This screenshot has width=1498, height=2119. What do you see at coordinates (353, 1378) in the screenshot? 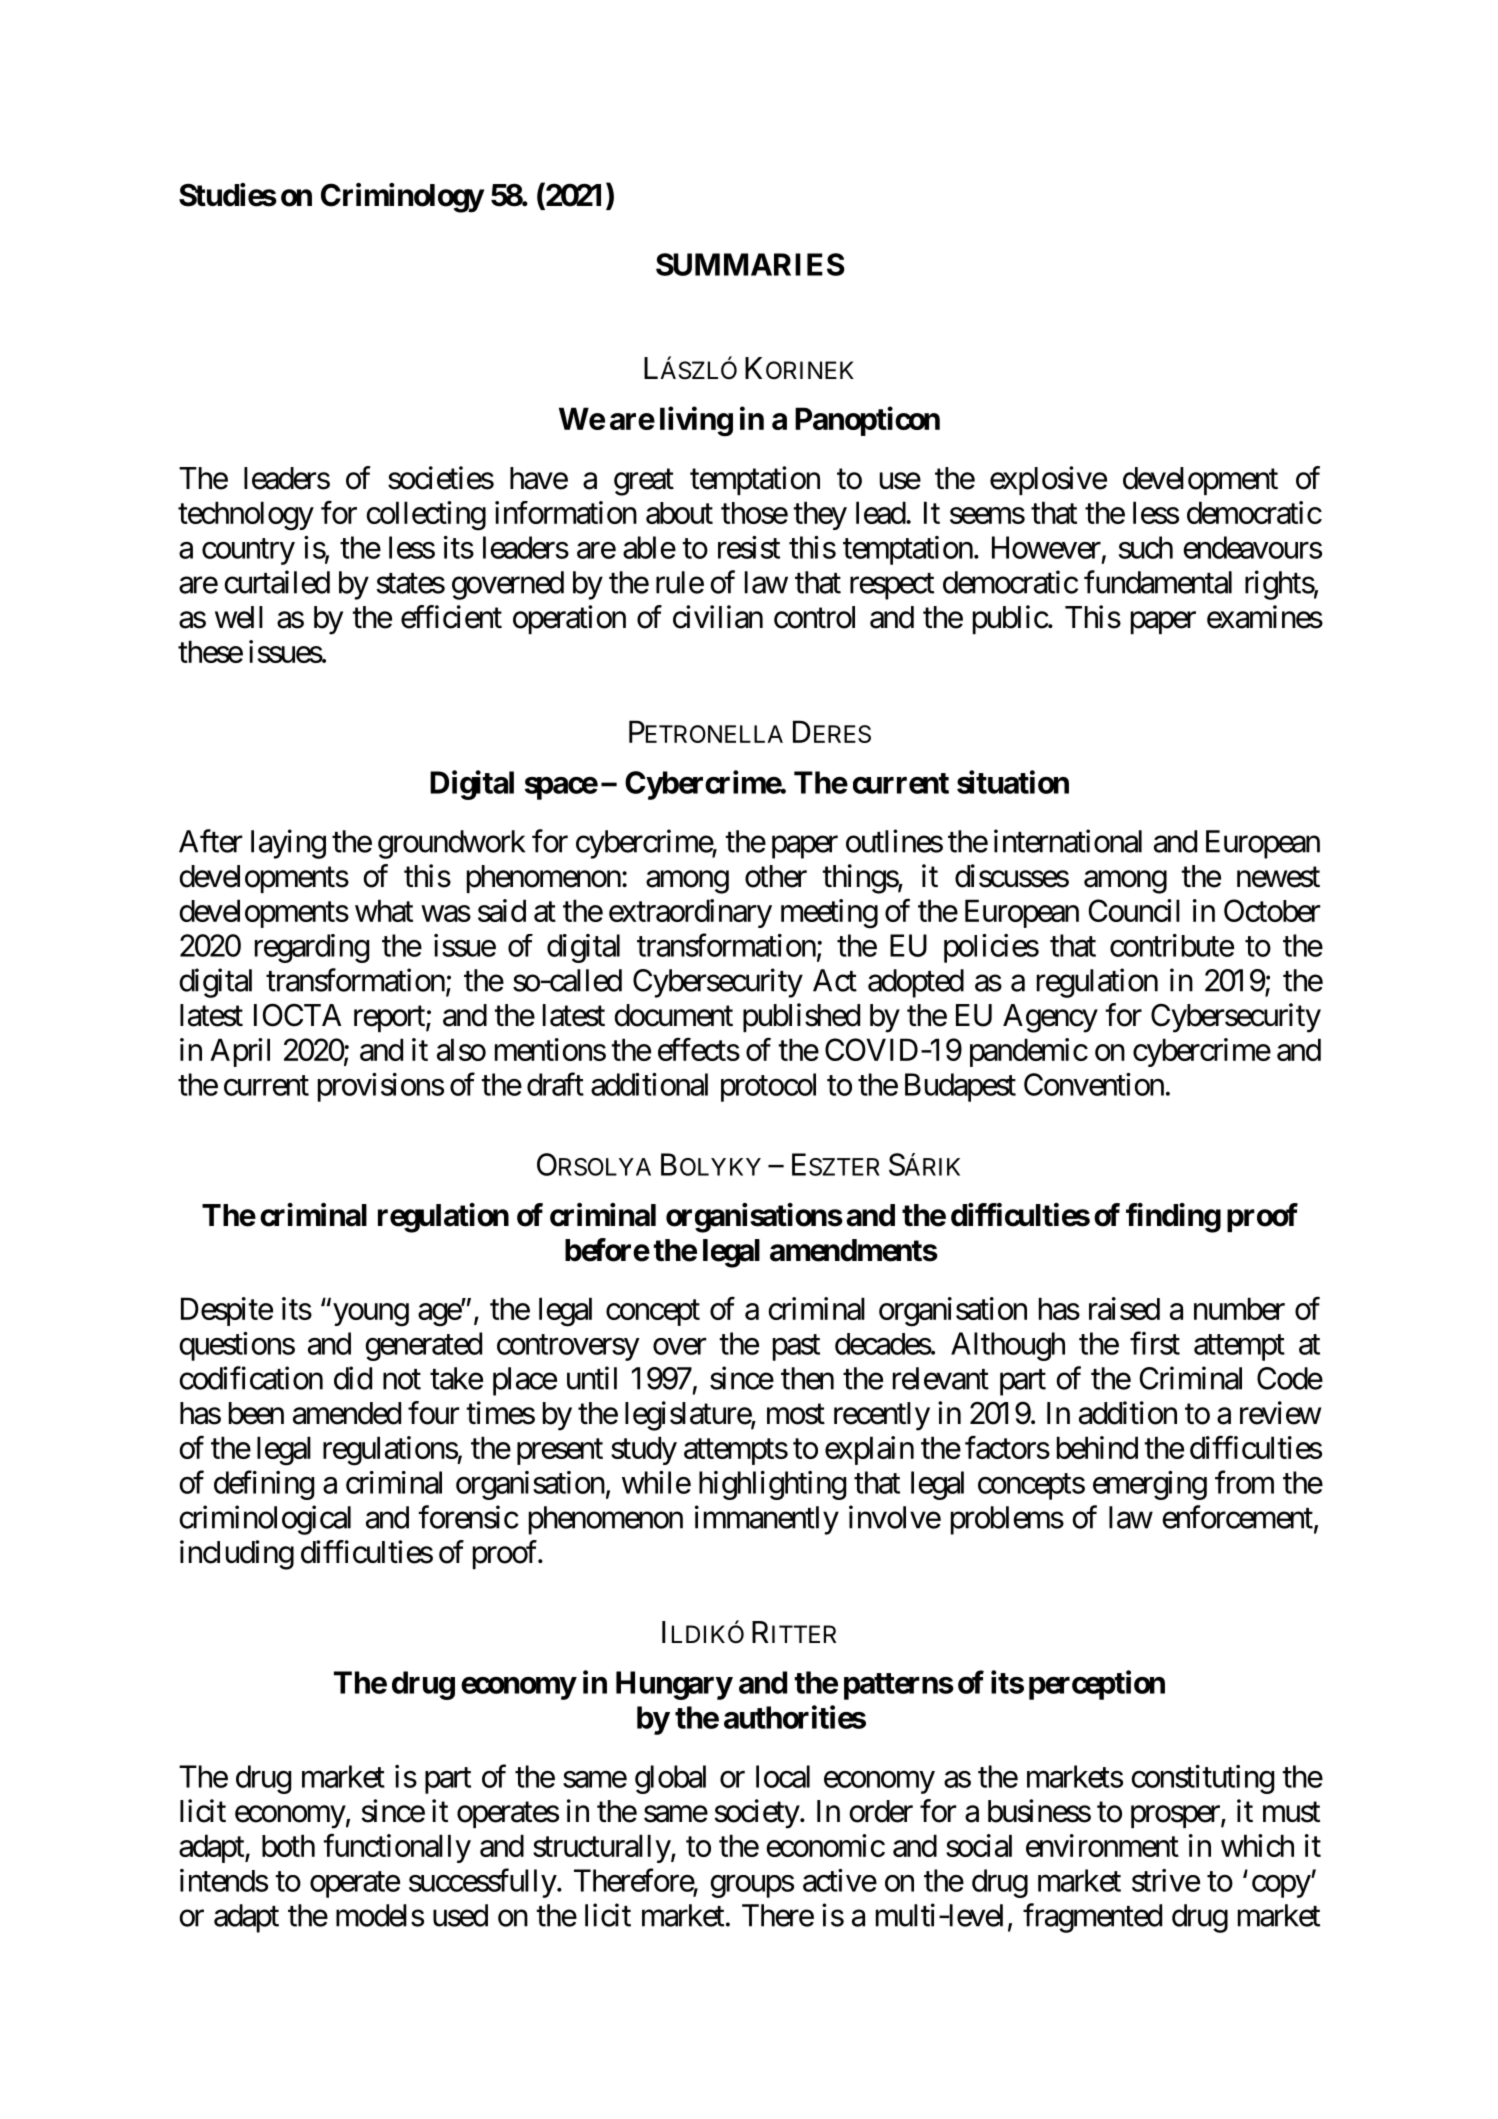
I see `did` at bounding box center [353, 1378].
